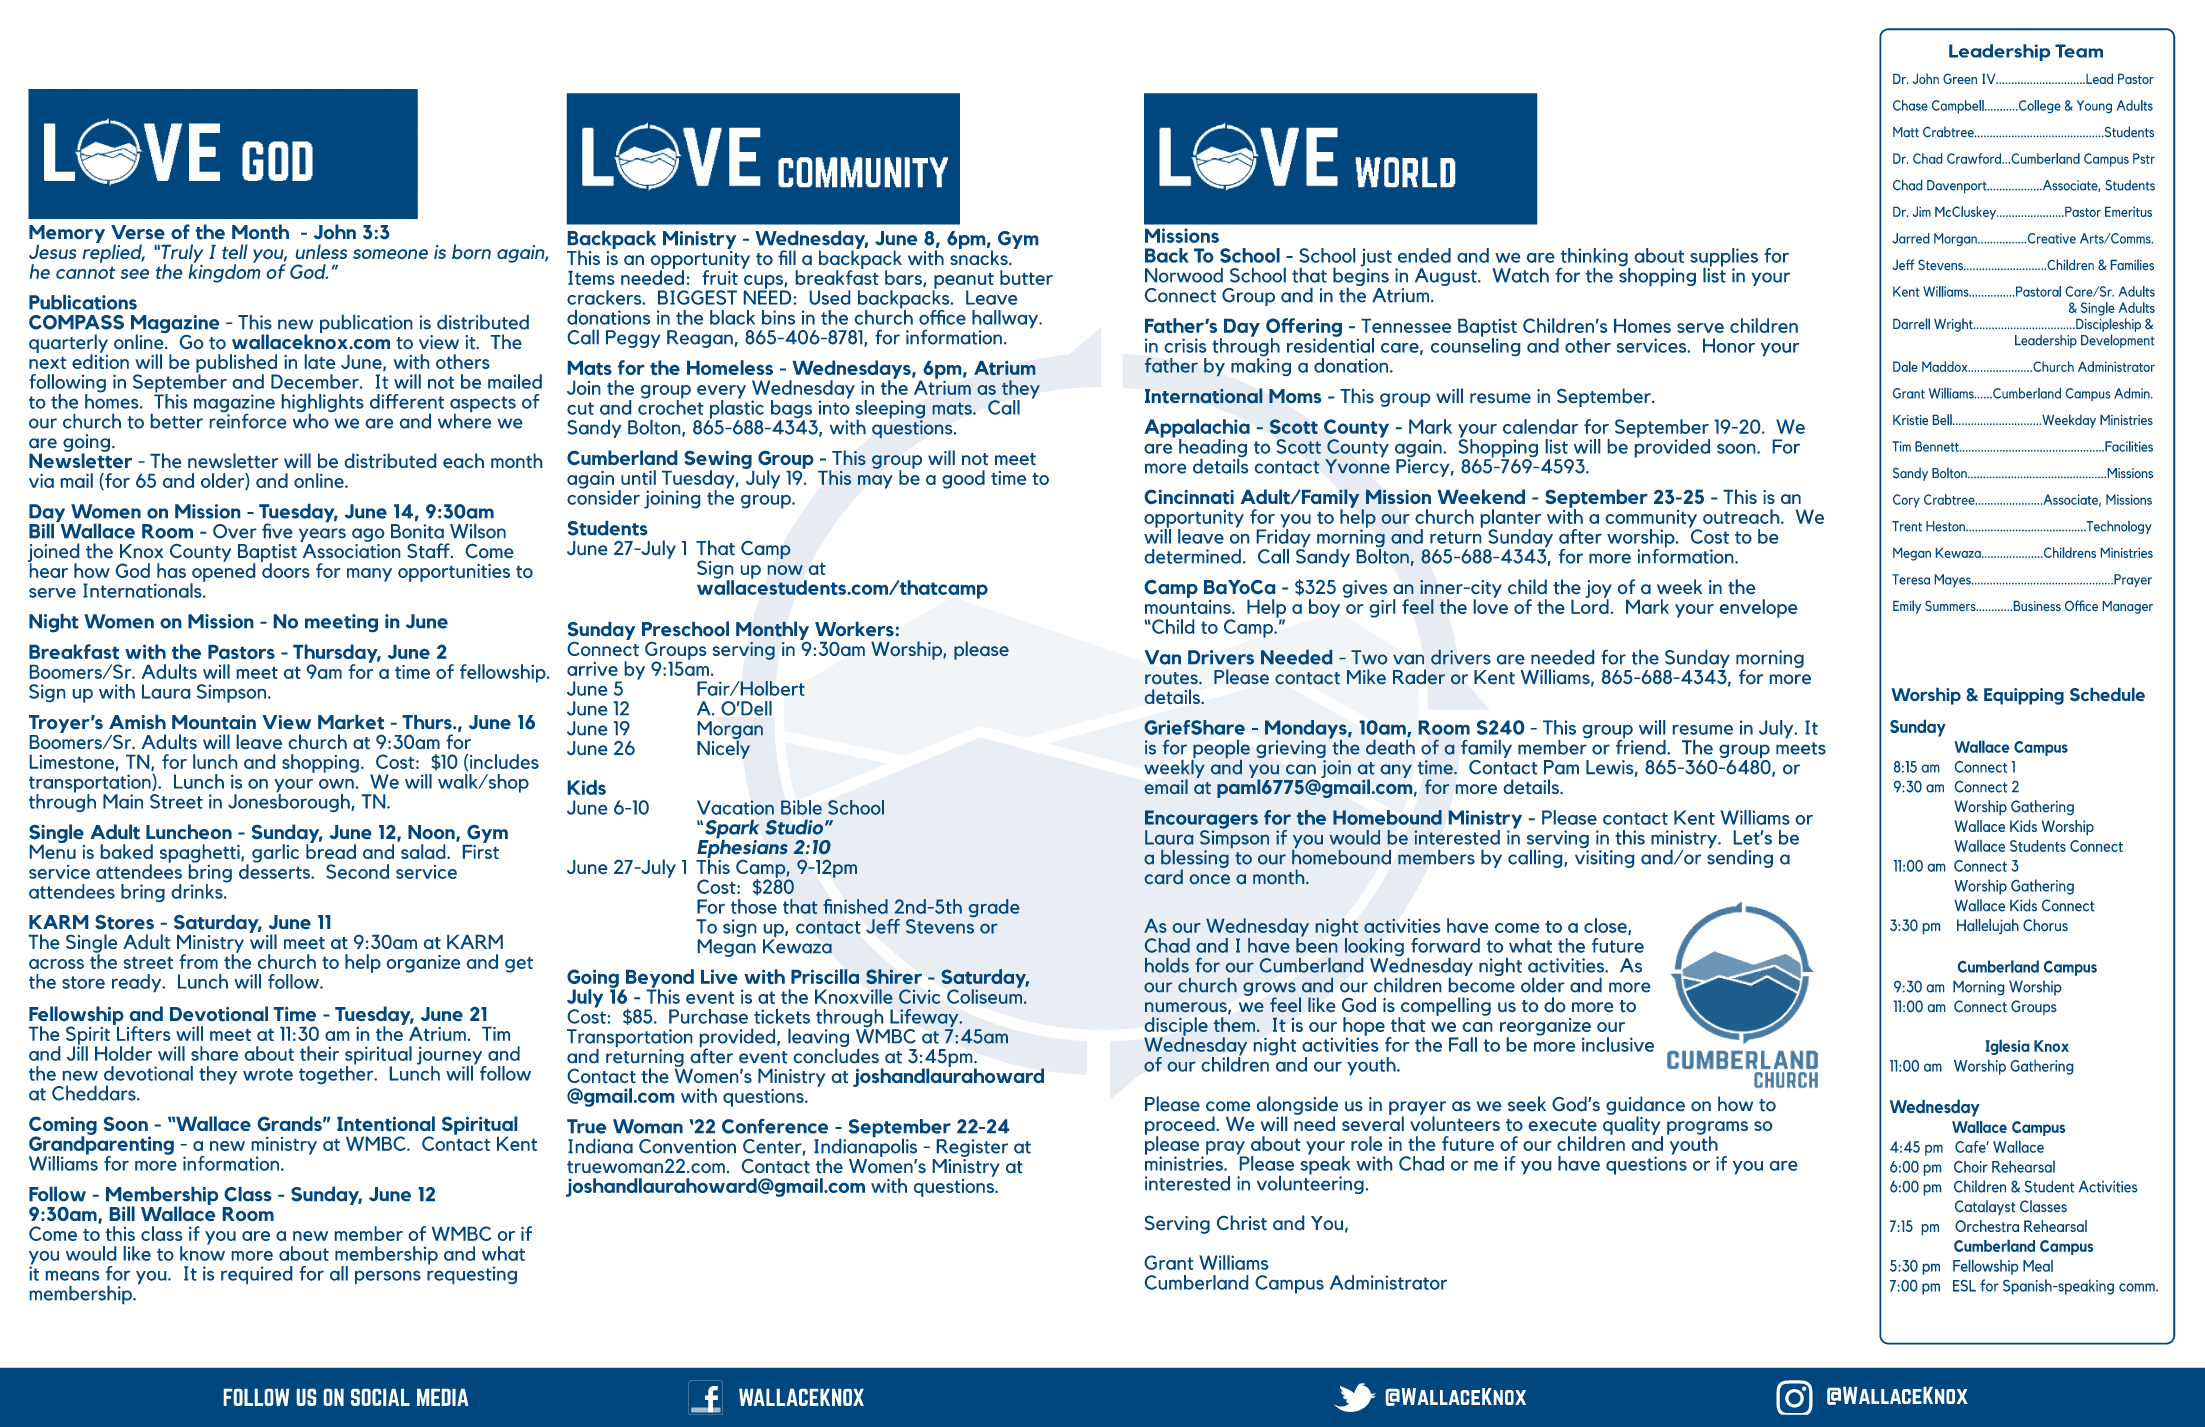 The image size is (2205, 1427). What do you see at coordinates (1242, 1222) in the document?
I see `Christ` at bounding box center [1242, 1222].
